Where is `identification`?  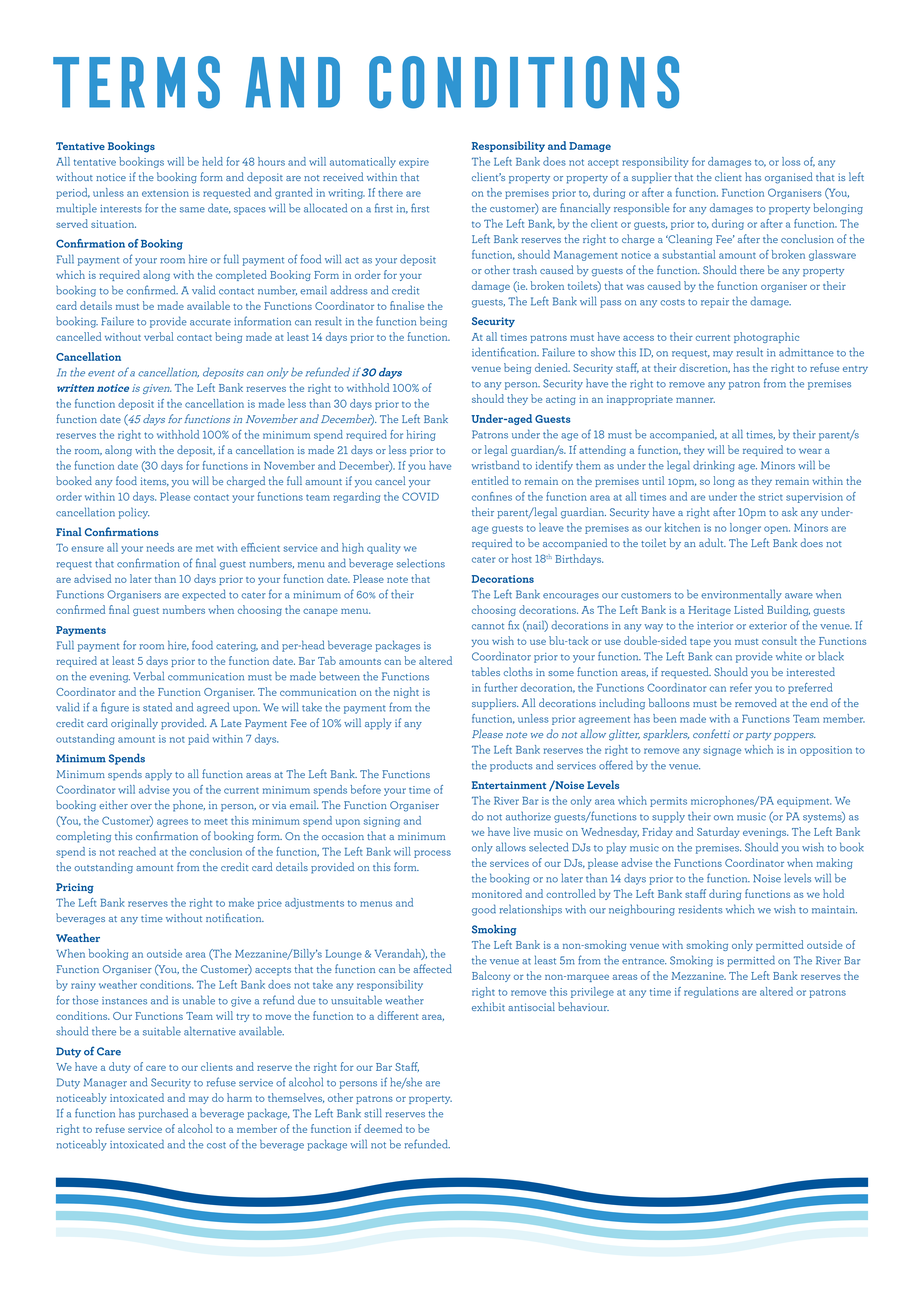
identification is located at coordinates (505, 352).
